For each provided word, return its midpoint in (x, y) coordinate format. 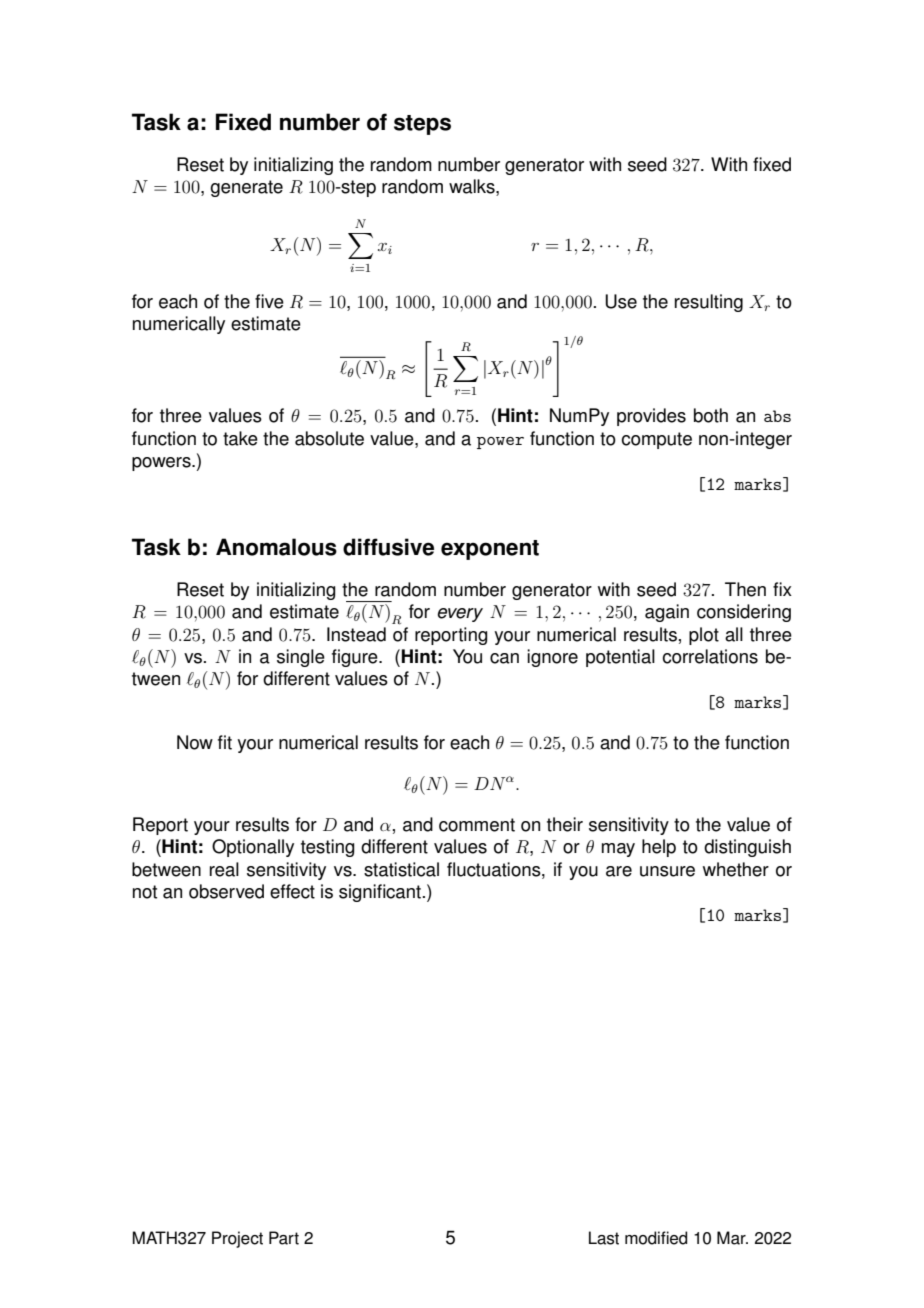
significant (380, 893)
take (240, 438)
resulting (709, 303)
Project (237, 1239)
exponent (490, 550)
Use (621, 301)
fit (225, 742)
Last (604, 1238)
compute (656, 440)
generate (246, 188)
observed (226, 891)
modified (656, 1238)
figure (356, 658)
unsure (667, 871)
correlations (710, 656)
